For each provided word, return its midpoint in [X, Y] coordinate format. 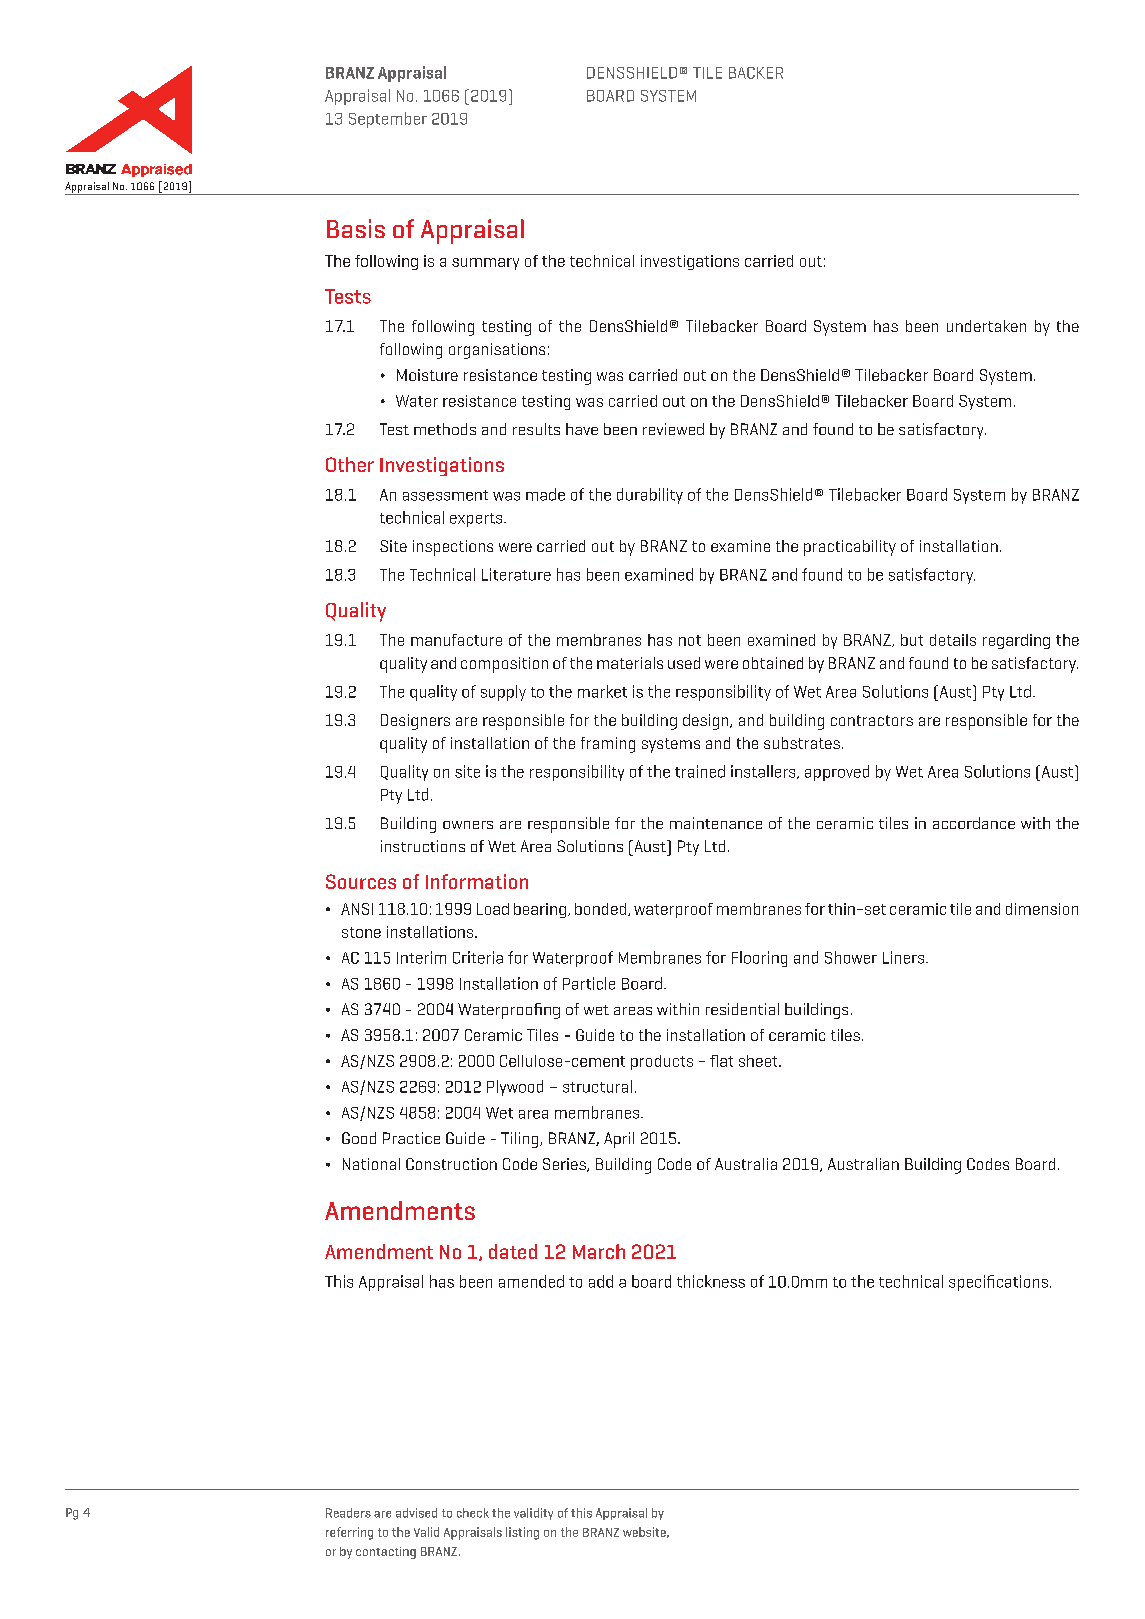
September [388, 120]
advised [416, 1513]
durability [650, 496]
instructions [423, 846]
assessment [445, 495]
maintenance [716, 823]
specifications [998, 1283]
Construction [451, 1164]
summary [485, 264]
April [619, 1140]
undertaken [986, 326]
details [953, 640]
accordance [974, 823]
